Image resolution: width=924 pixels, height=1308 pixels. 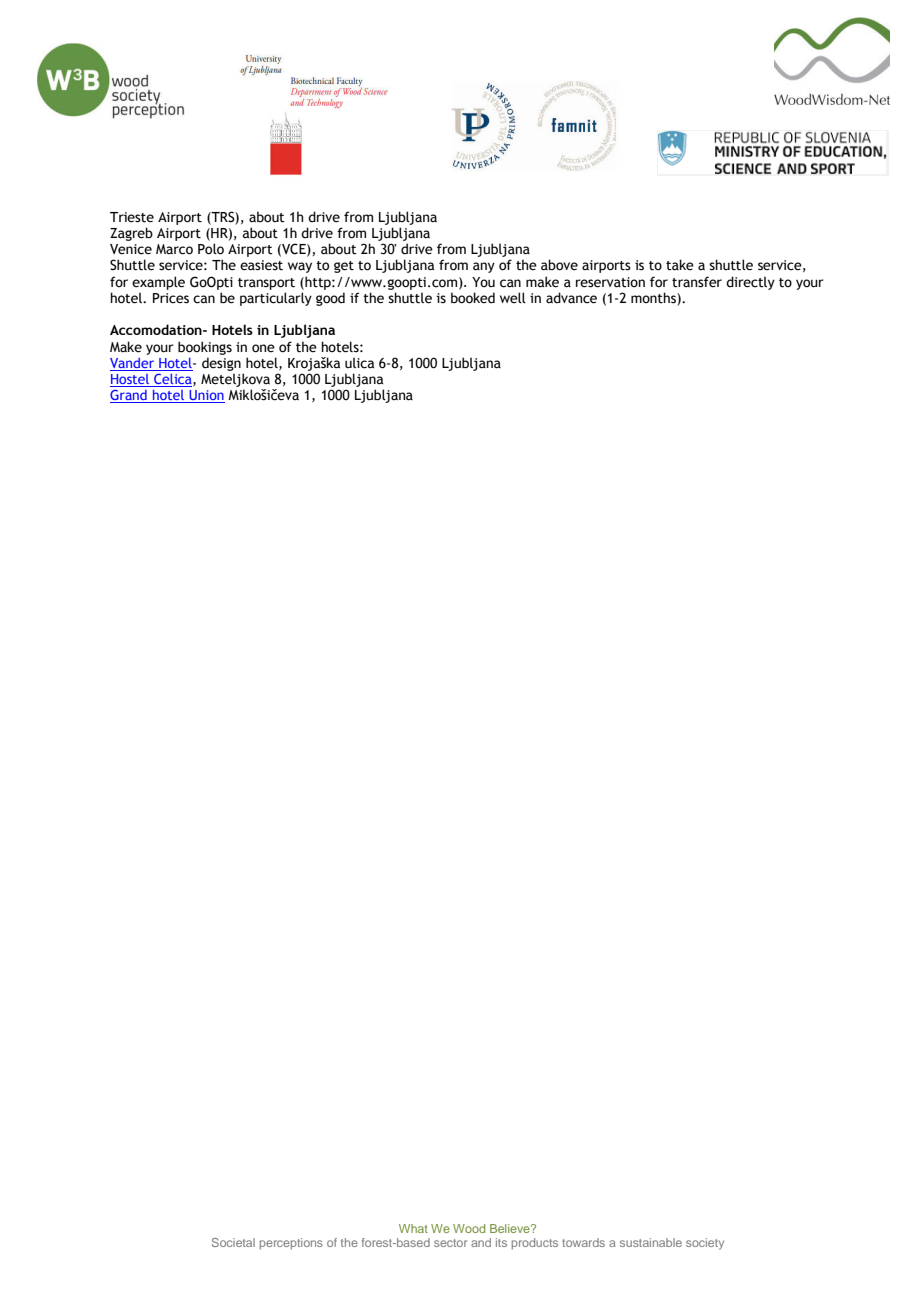 What do you see at coordinates (484, 267) in the document?
I see `any` at bounding box center [484, 267].
